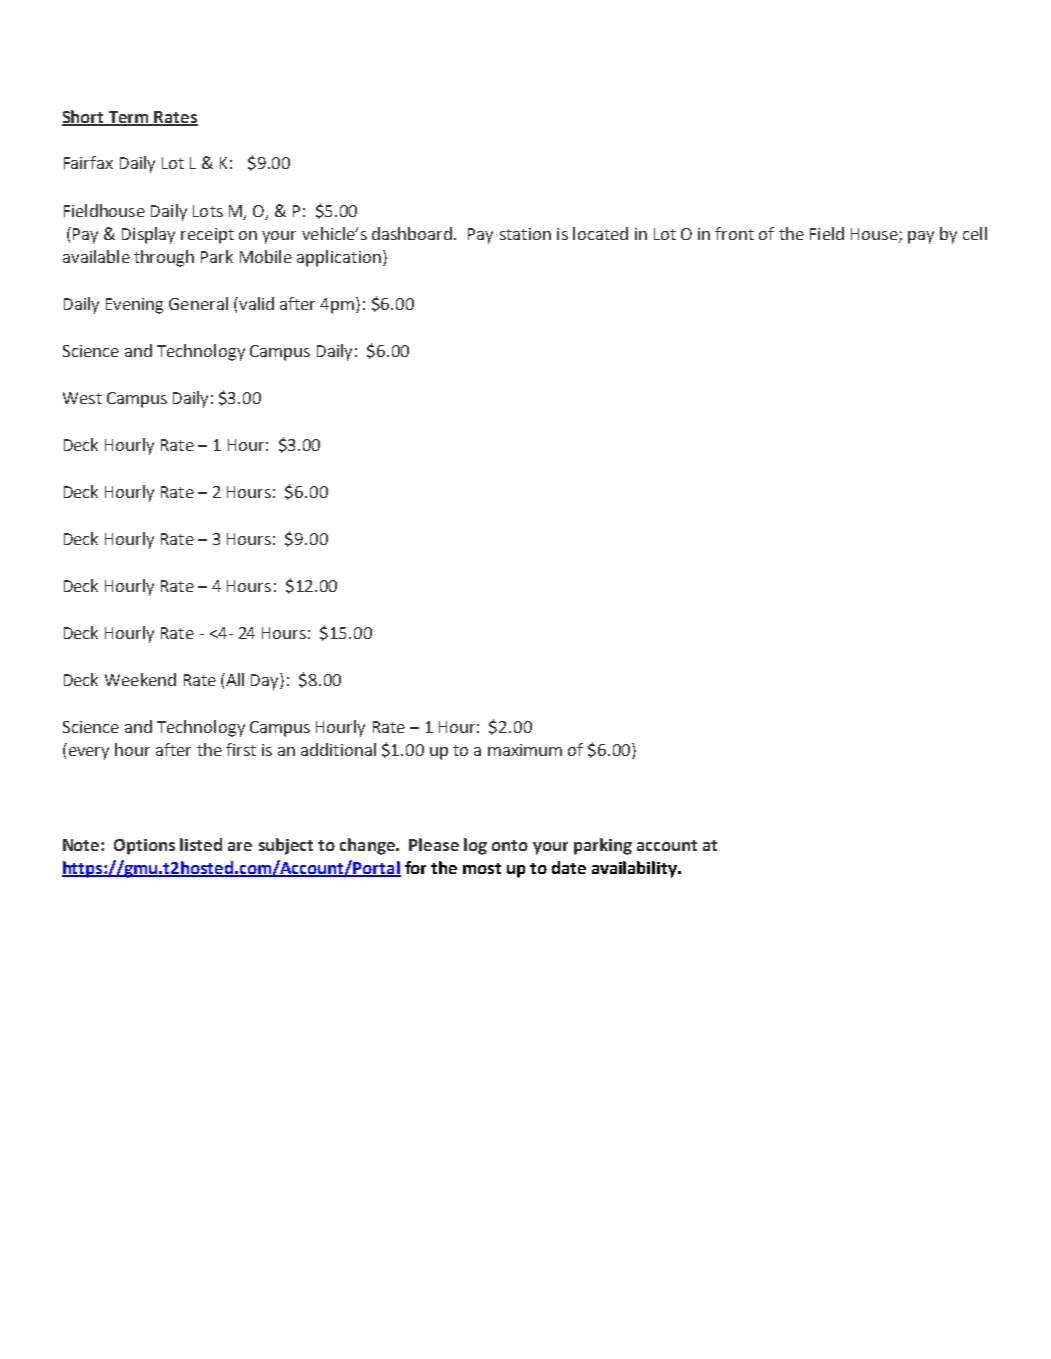 This screenshot has width=1051, height=1359. What do you see at coordinates (128, 118) in the screenshot?
I see `Term` at bounding box center [128, 118].
